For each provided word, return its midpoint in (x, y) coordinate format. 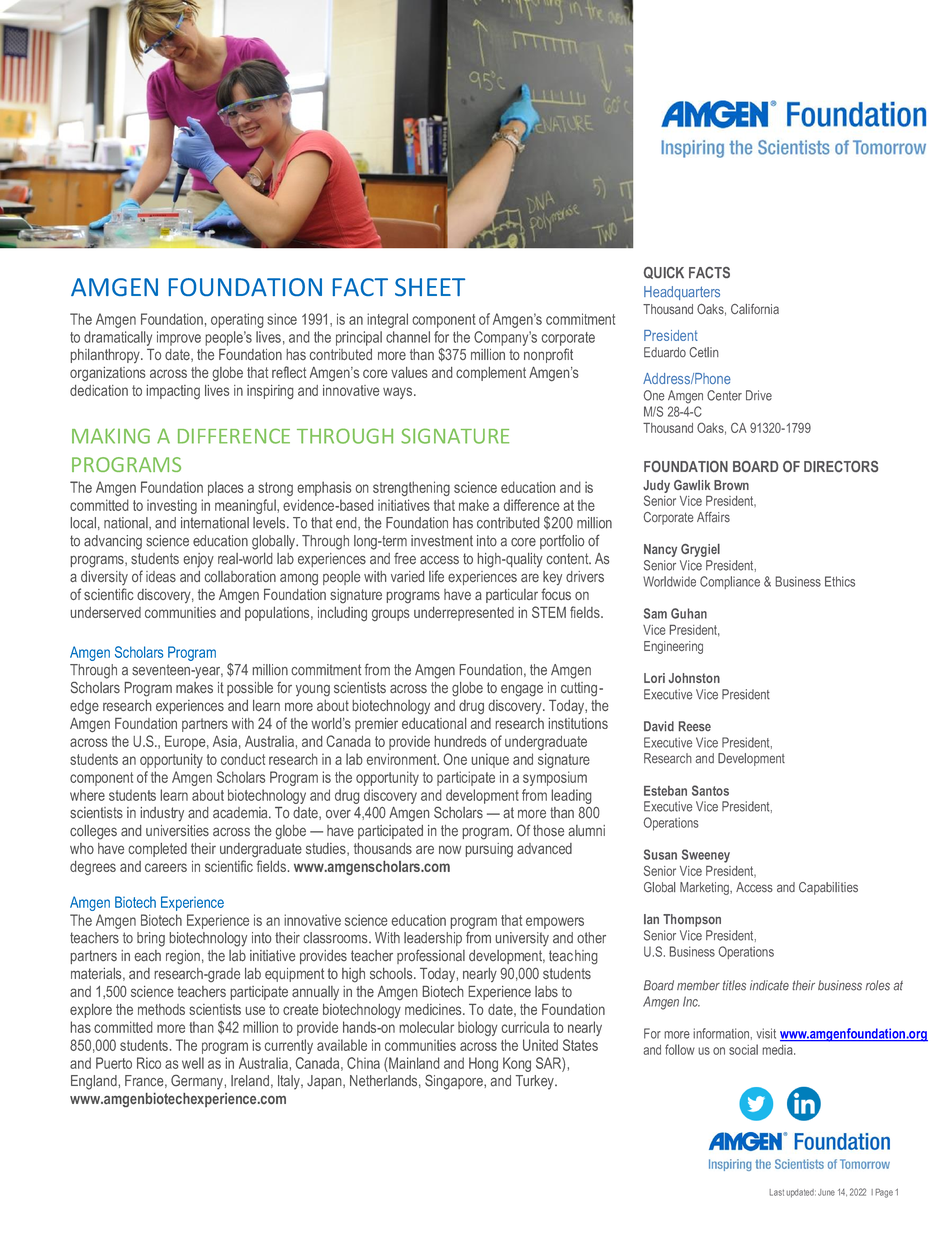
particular (512, 596)
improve (179, 338)
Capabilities (828, 888)
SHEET (430, 287)
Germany (197, 1082)
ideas (161, 576)
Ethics (840, 581)
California (755, 309)
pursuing (489, 850)
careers (166, 867)
